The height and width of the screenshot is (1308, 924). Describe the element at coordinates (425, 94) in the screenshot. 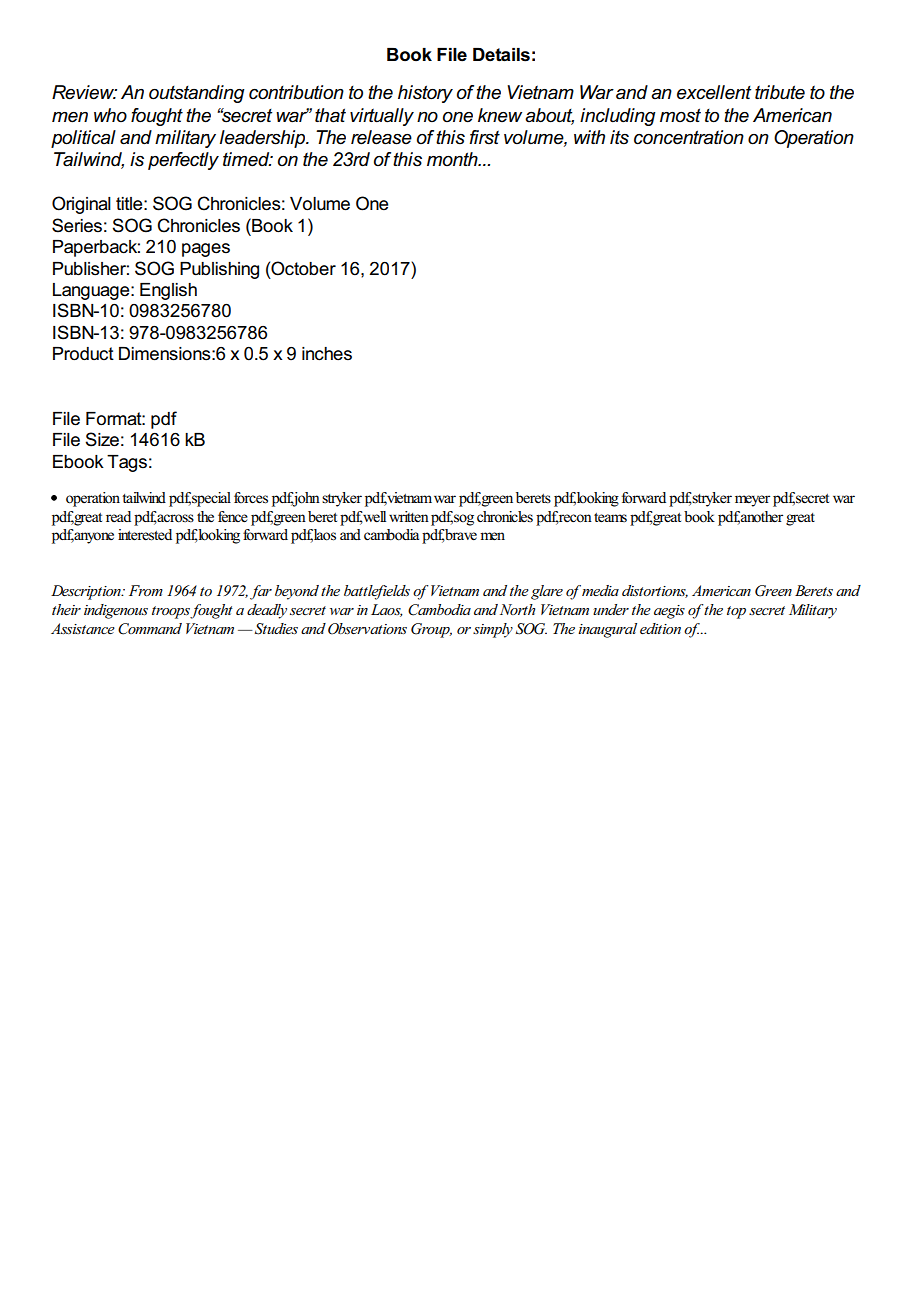

I see `history` at that location.
